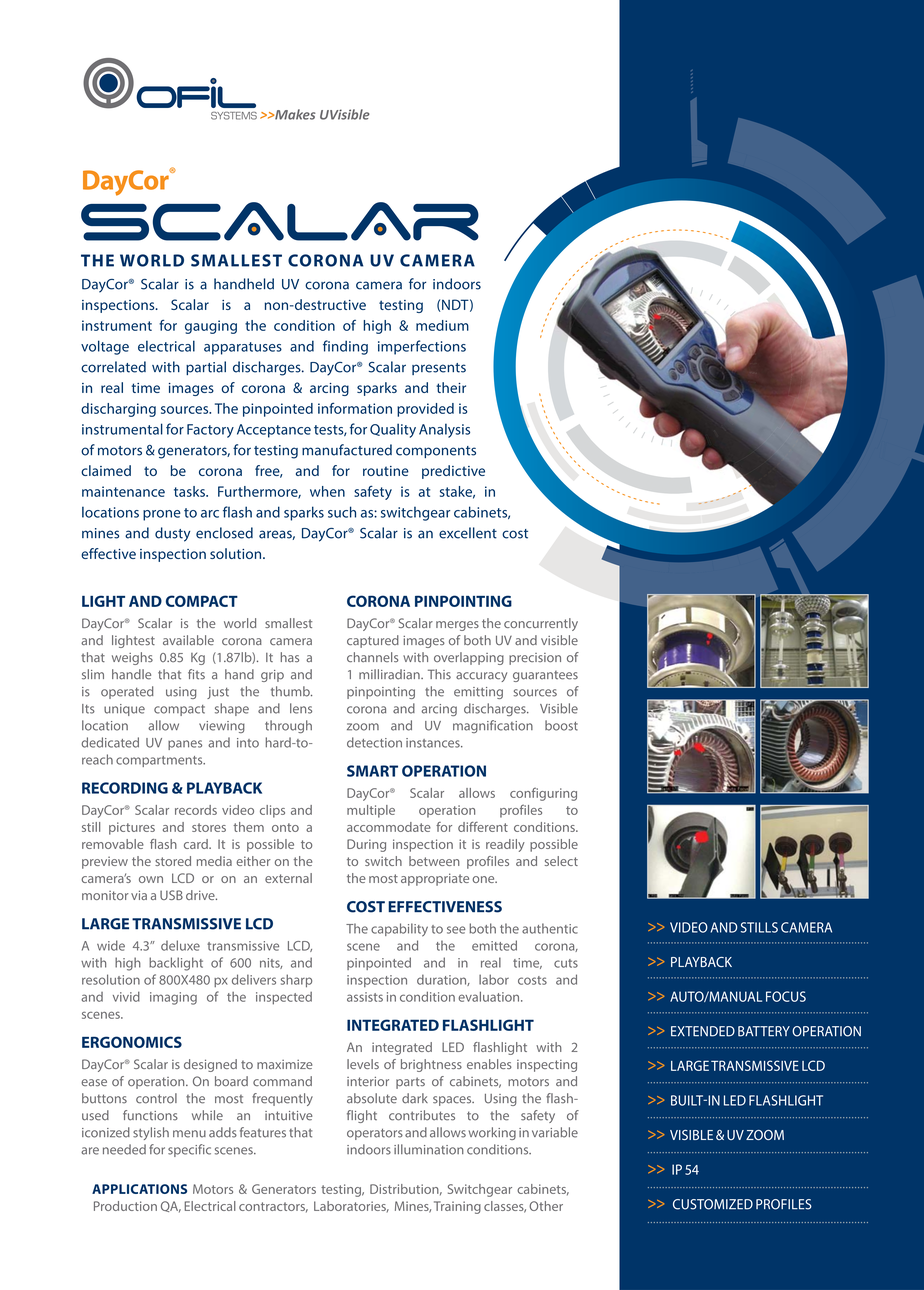 This screenshot has height=1290, width=924. Describe the element at coordinates (453, 472) in the screenshot. I see `predictive` at that location.
